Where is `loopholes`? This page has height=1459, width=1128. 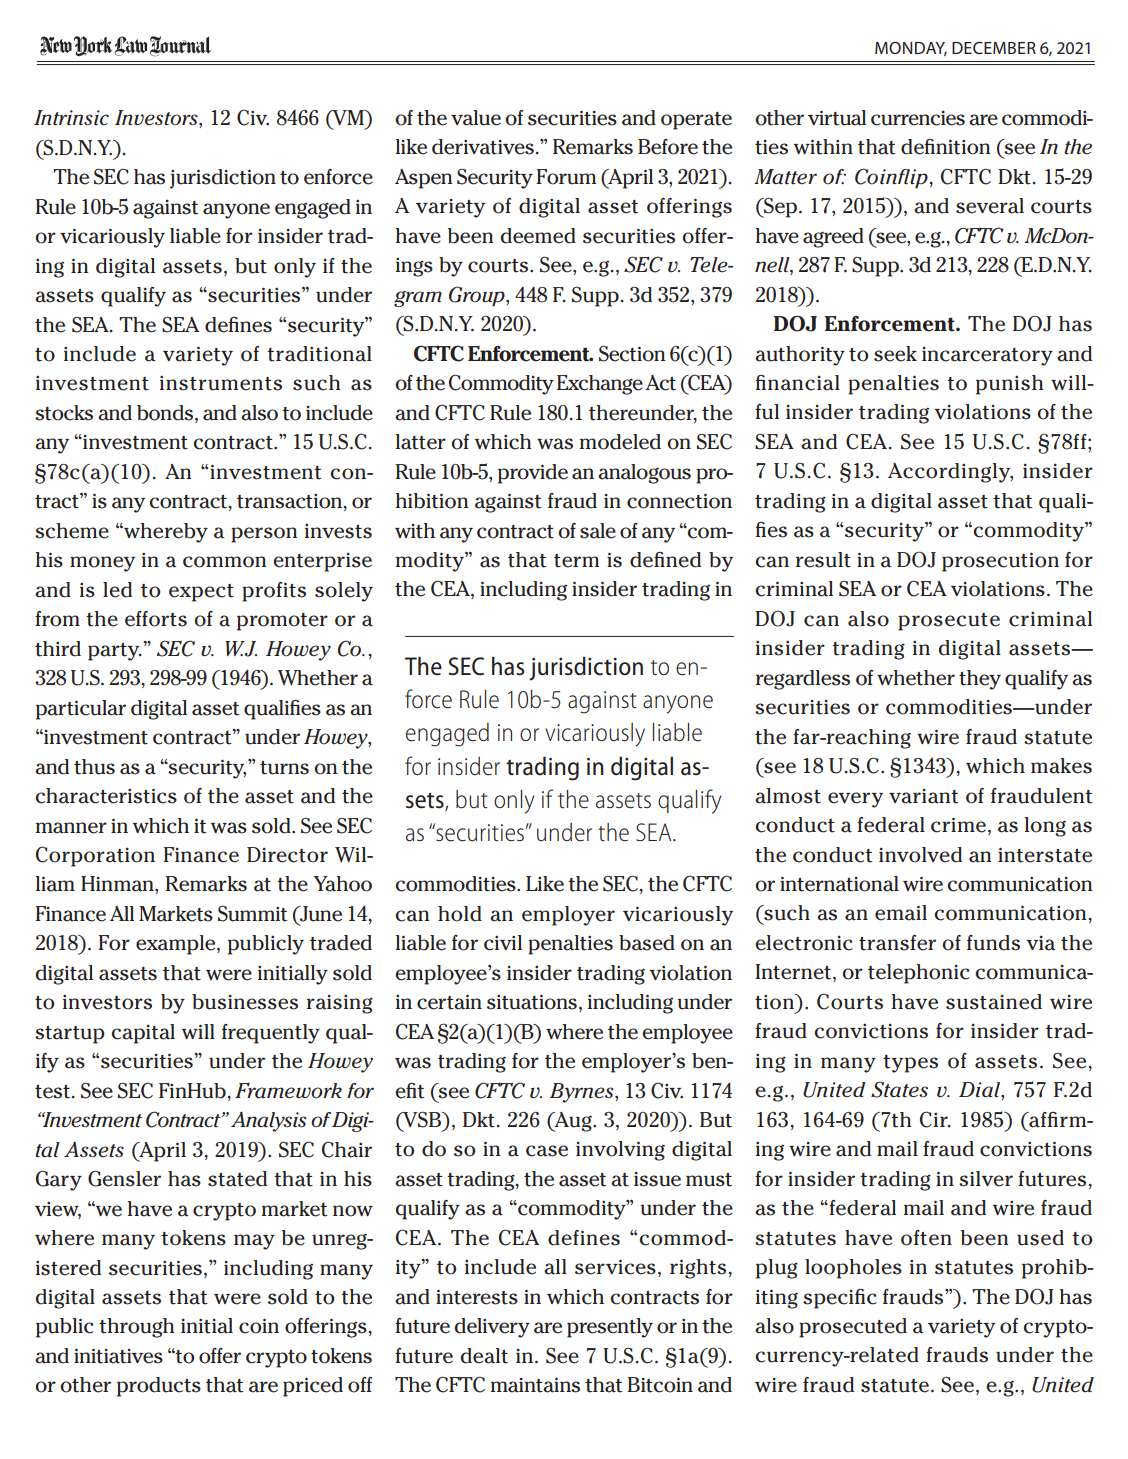 loopholes is located at coordinates (853, 1269).
